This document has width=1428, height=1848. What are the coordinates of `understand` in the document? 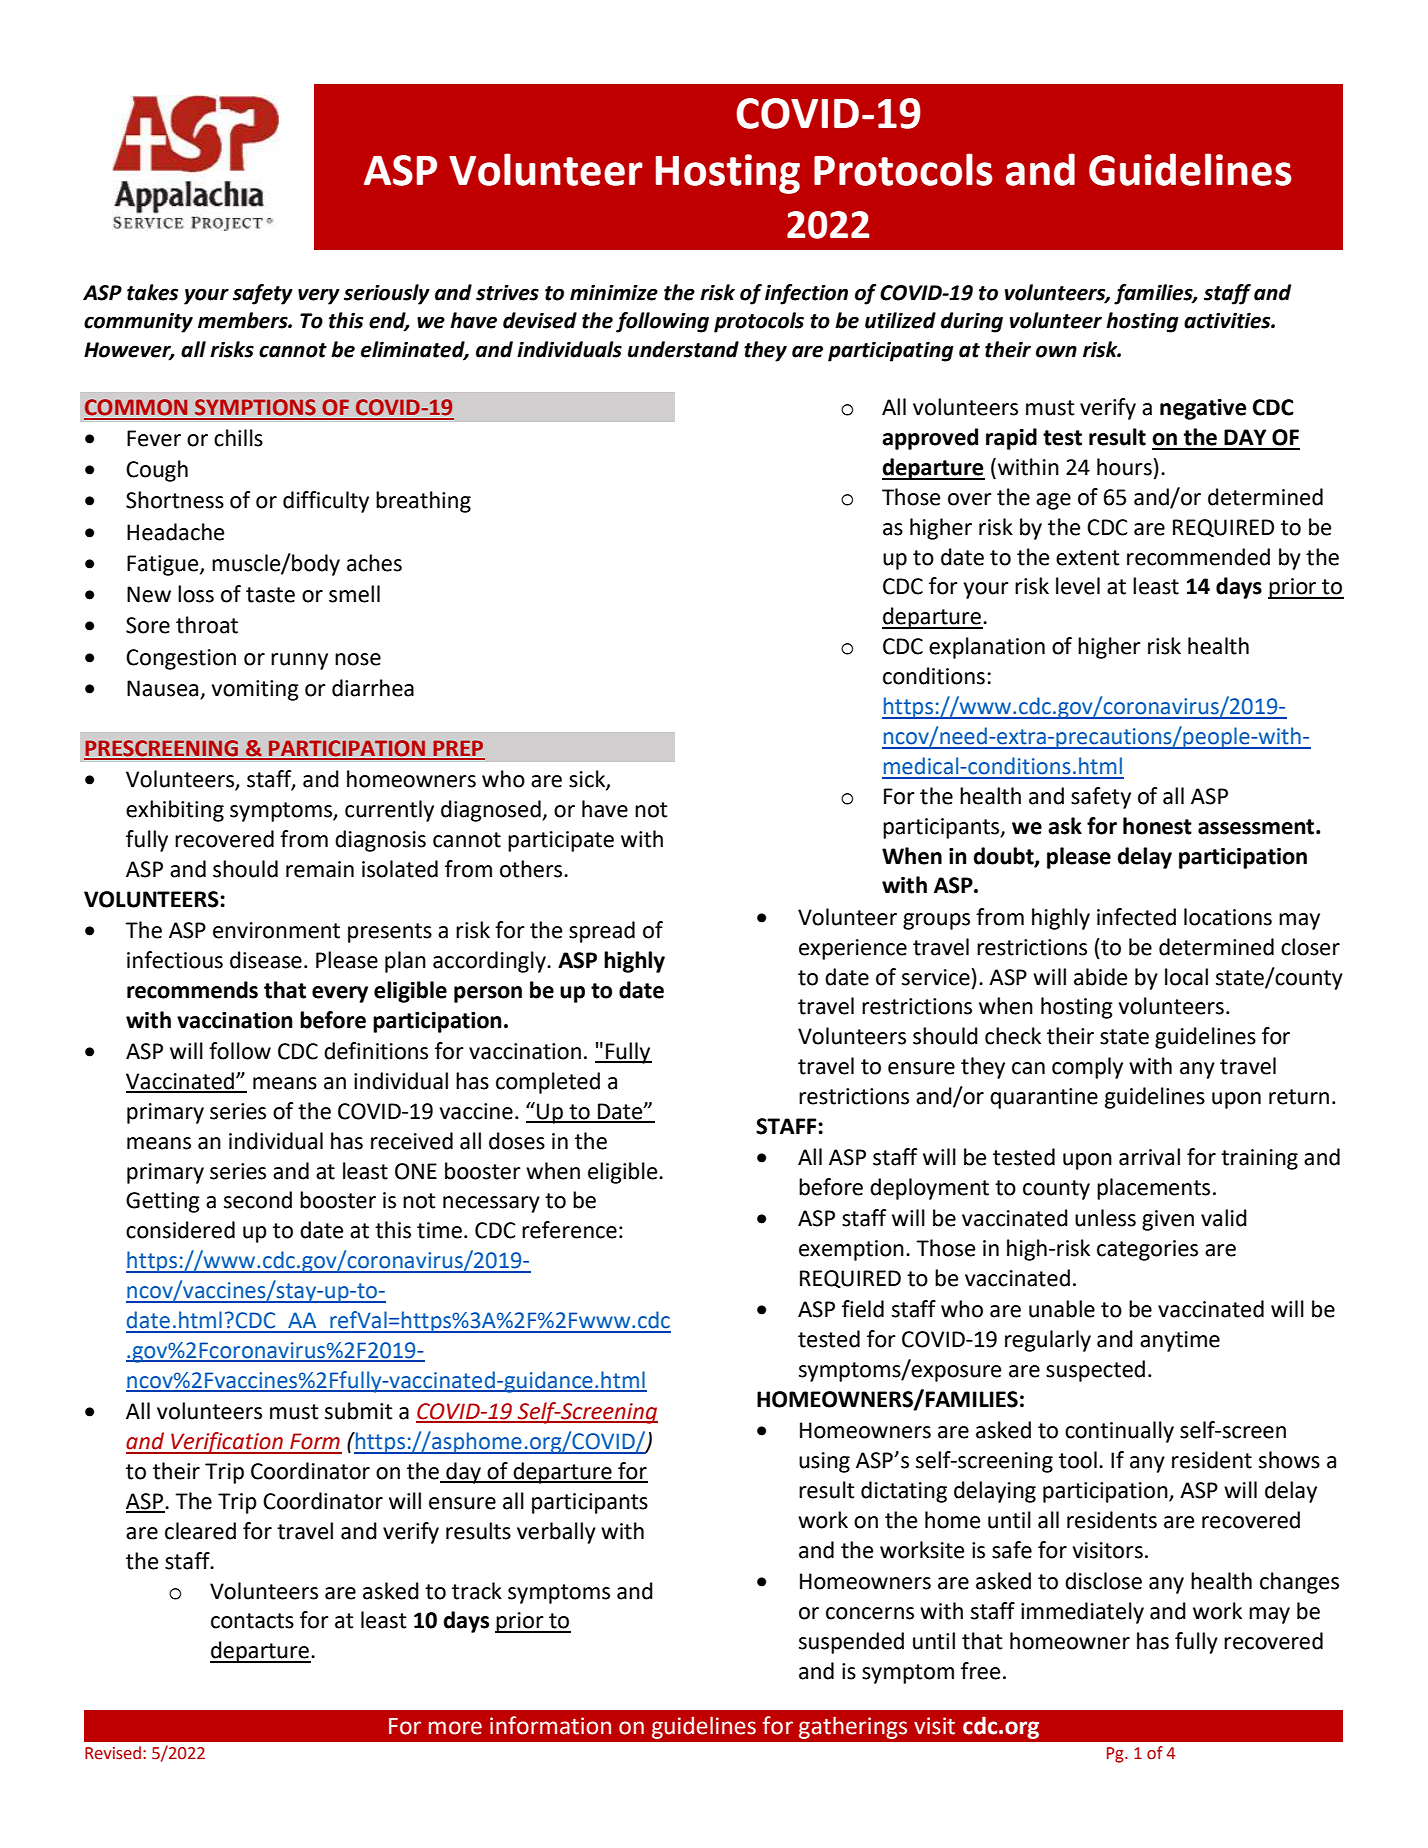 It's located at (683, 349).
